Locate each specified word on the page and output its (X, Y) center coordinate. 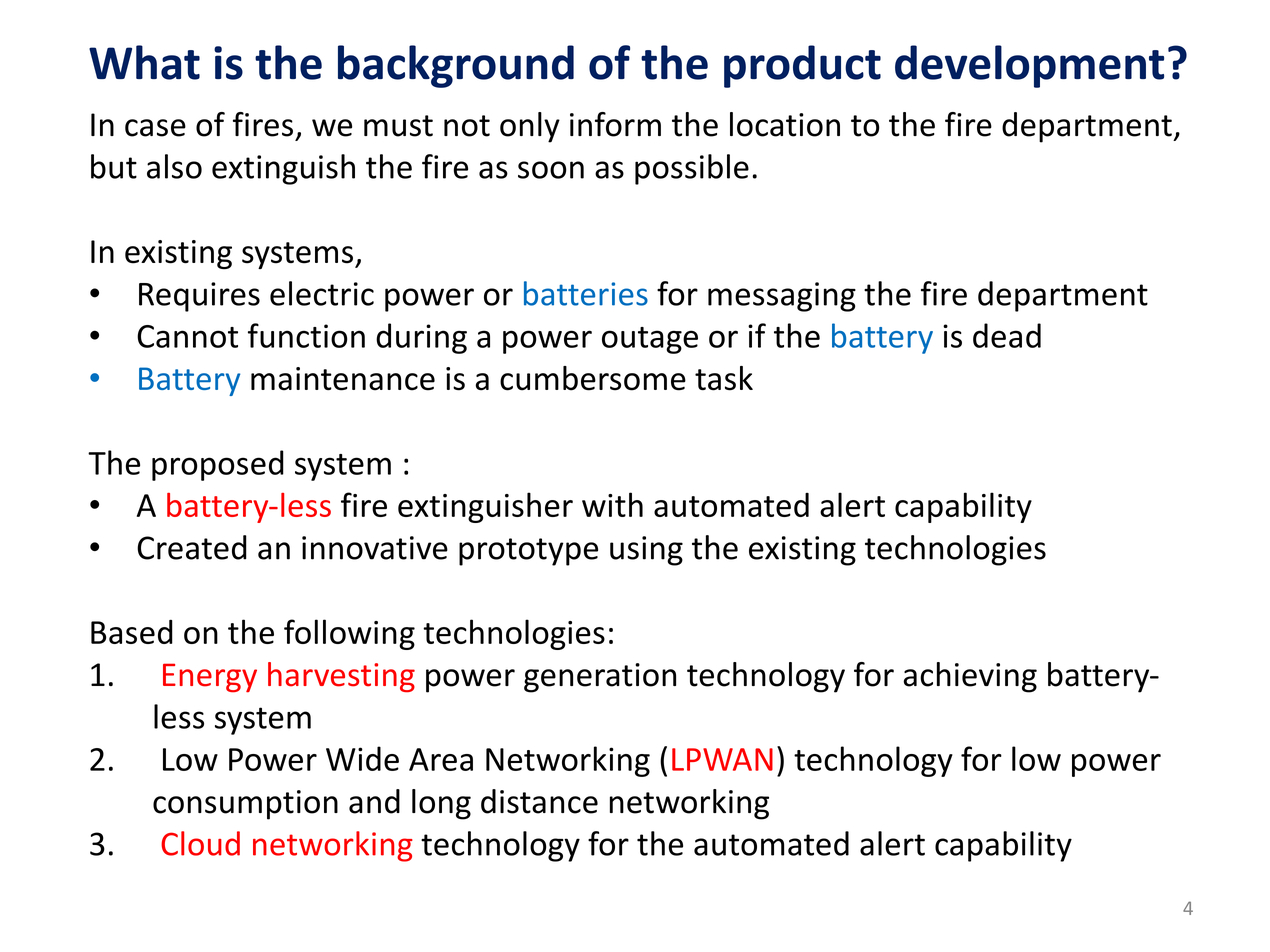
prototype (528, 552)
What (144, 62)
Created (192, 547)
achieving (970, 677)
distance (539, 801)
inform (615, 124)
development (1029, 66)
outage (650, 340)
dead (1007, 335)
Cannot (187, 336)
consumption (245, 805)
